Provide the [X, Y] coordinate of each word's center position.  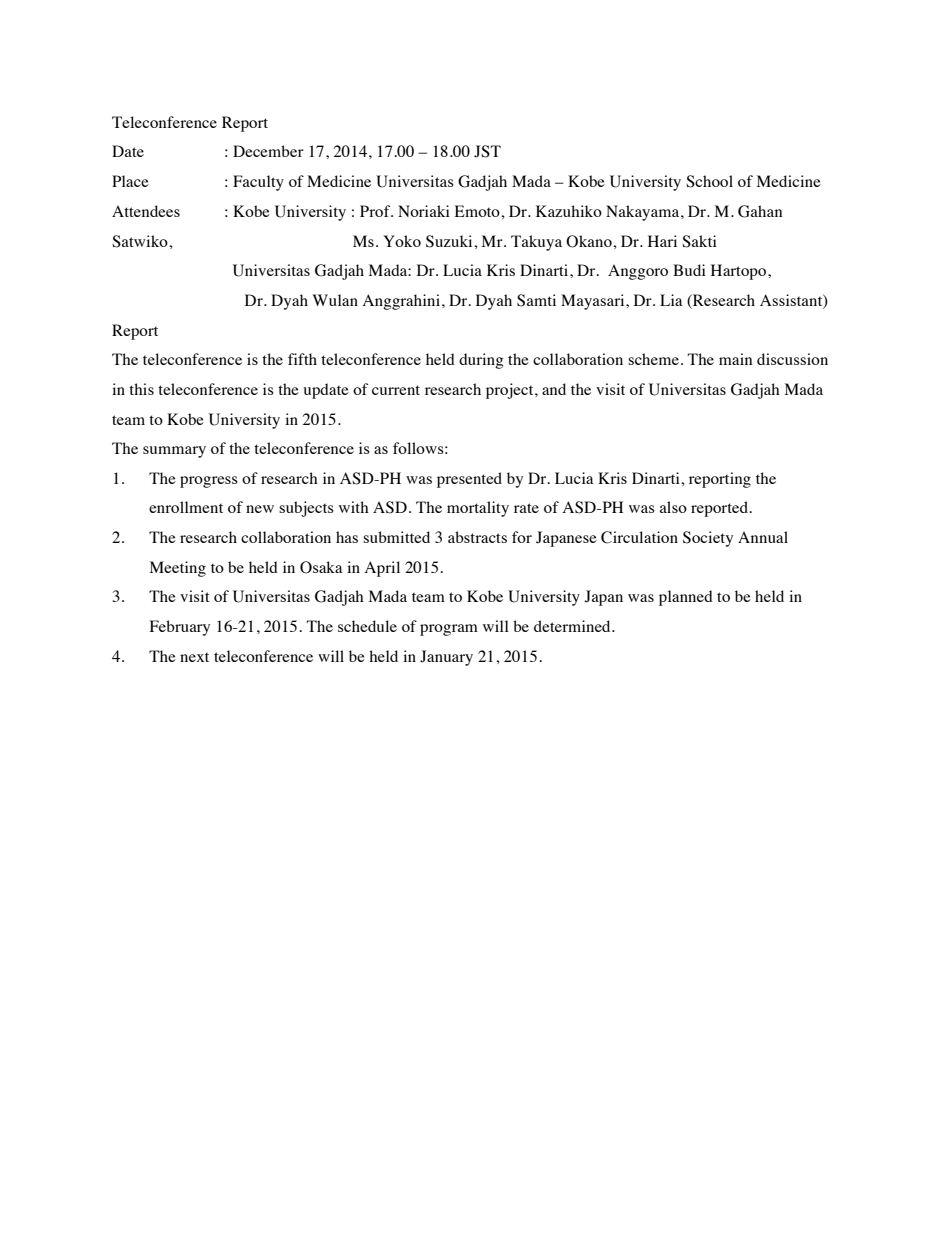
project [511, 391]
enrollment [186, 507]
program [449, 630]
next [194, 657]
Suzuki [450, 241]
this [141, 389]
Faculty [258, 183]
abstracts [477, 537]
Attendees [146, 211]
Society [708, 539]
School [709, 181]
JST [487, 151]
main [735, 359]
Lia [671, 300]
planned [686, 598]
